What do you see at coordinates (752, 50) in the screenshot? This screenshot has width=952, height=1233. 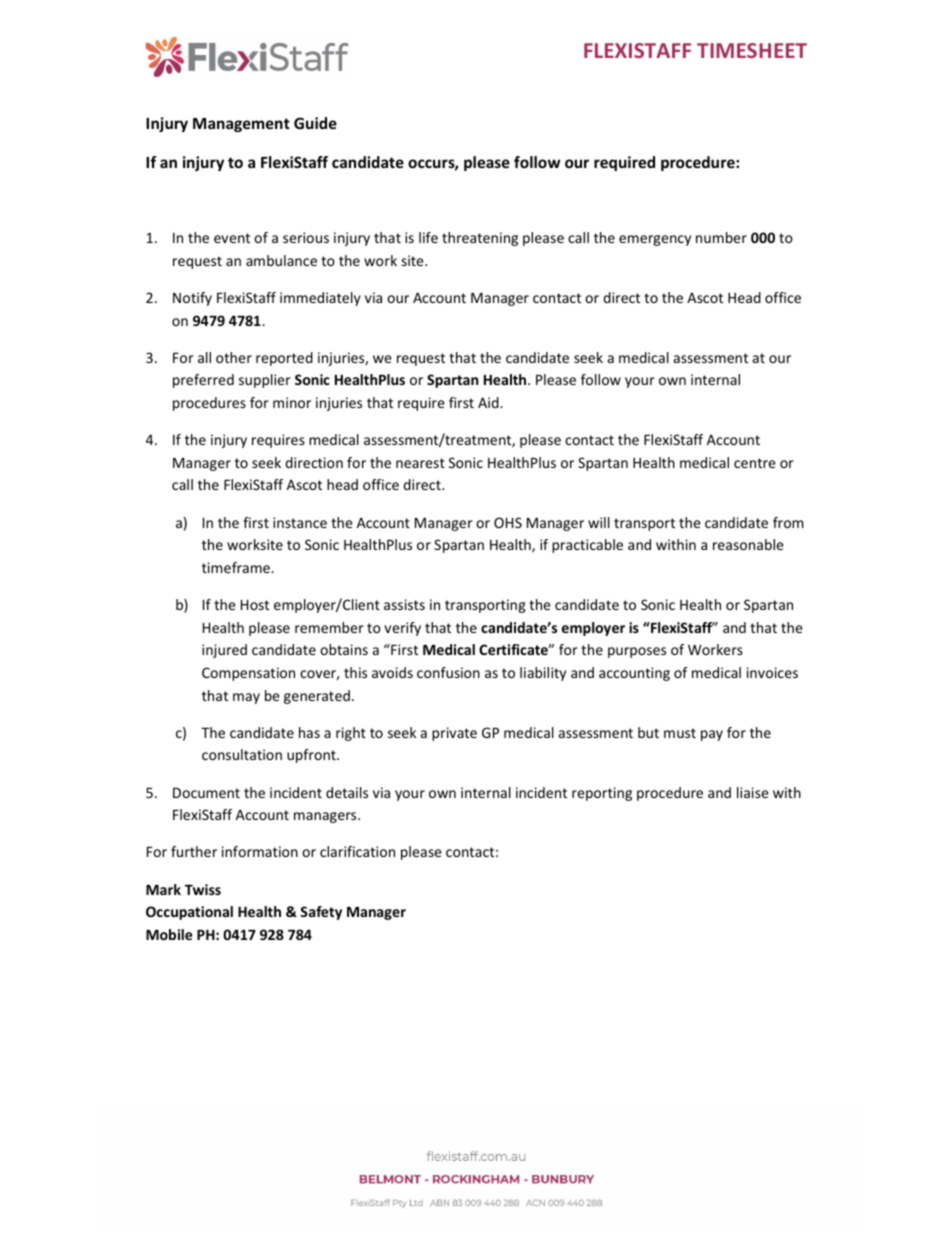 I see `TIMESHEET` at bounding box center [752, 50].
